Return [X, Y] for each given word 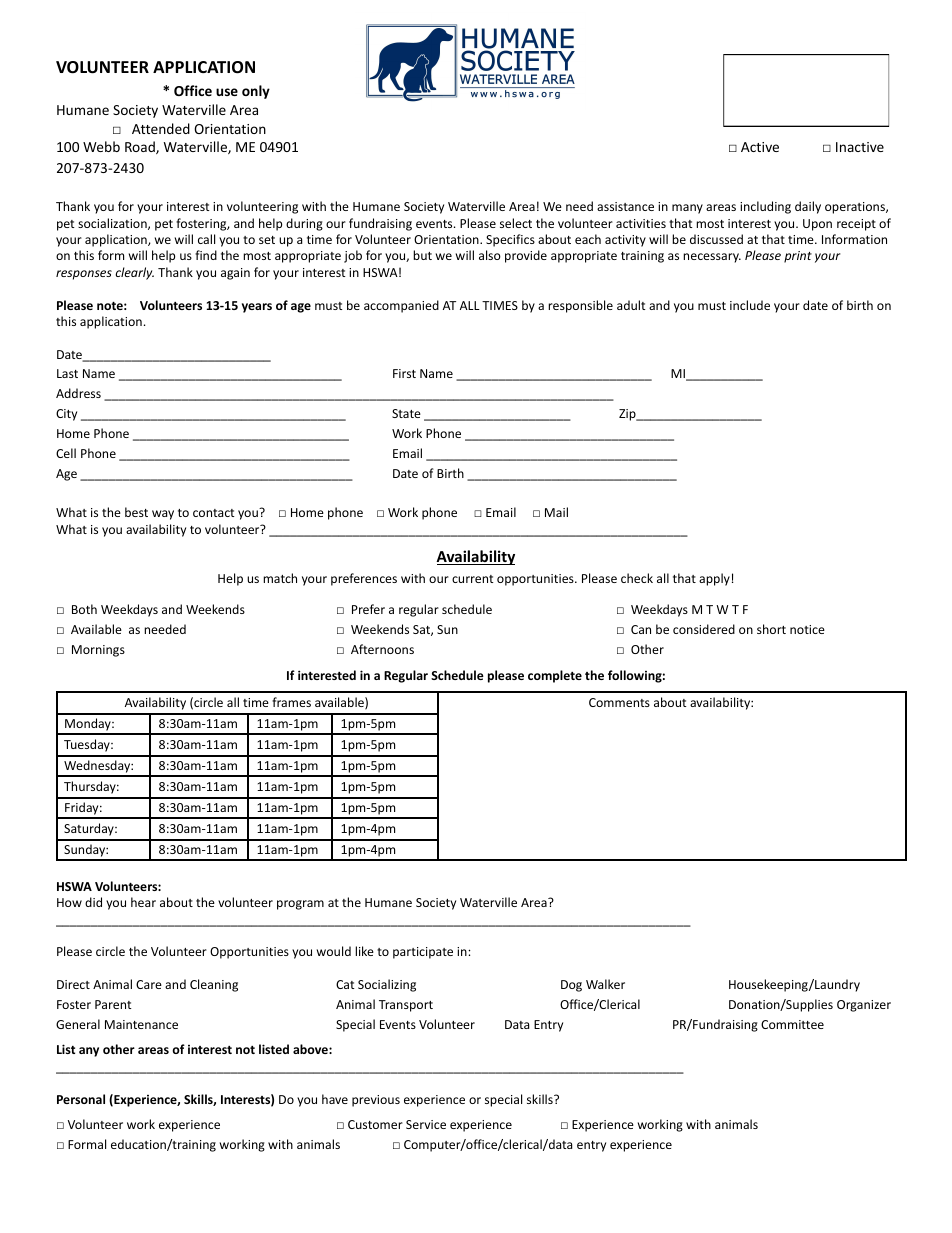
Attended [161, 128]
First [404, 373]
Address [78, 393]
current [473, 579]
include [750, 305]
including [765, 207]
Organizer [864, 1006]
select [516, 223]
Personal [81, 1099]
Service [426, 1124]
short [771, 629]
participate [423, 953]
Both [84, 609]
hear [143, 902]
